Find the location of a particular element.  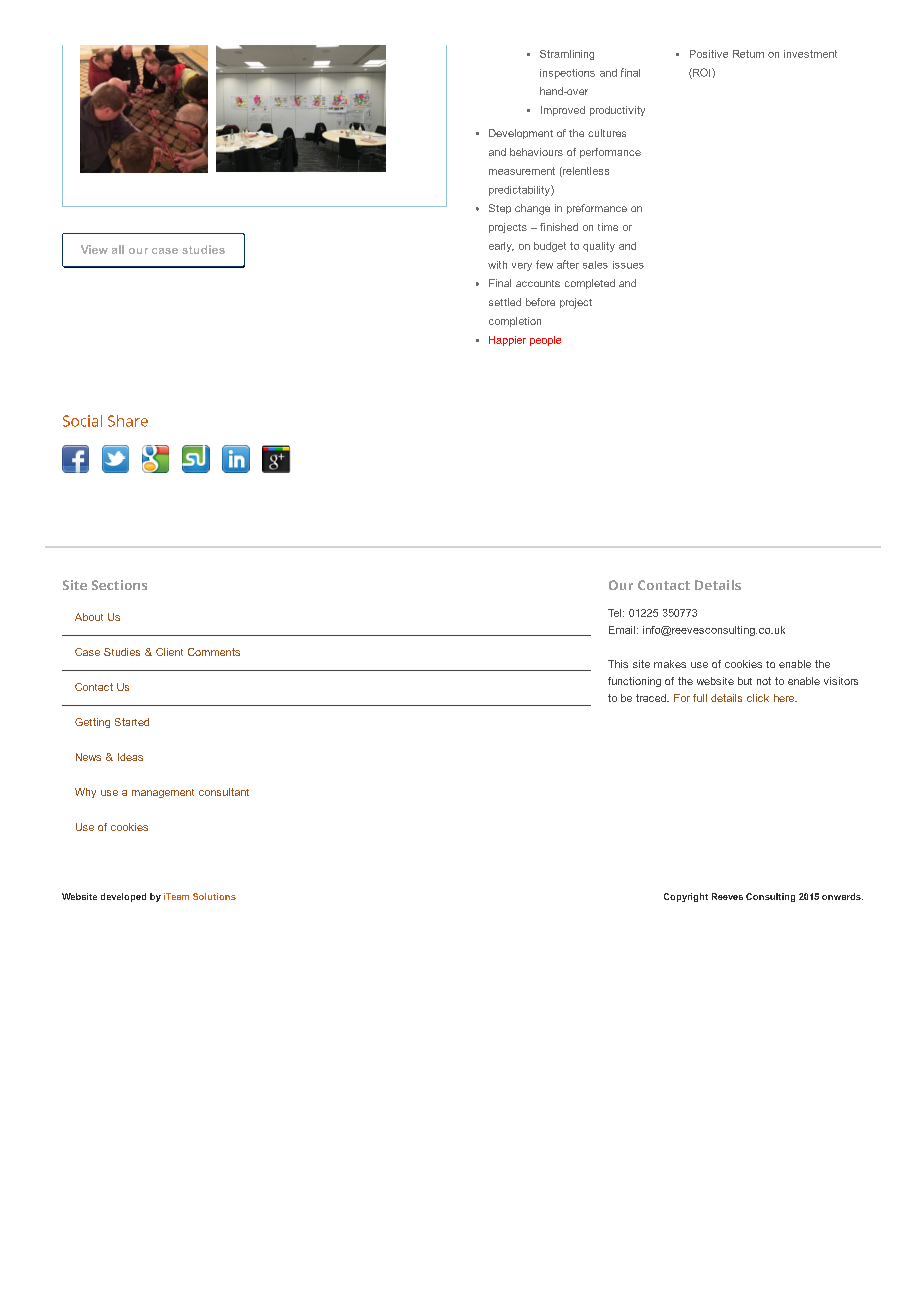

Solutions is located at coordinates (214, 896).
